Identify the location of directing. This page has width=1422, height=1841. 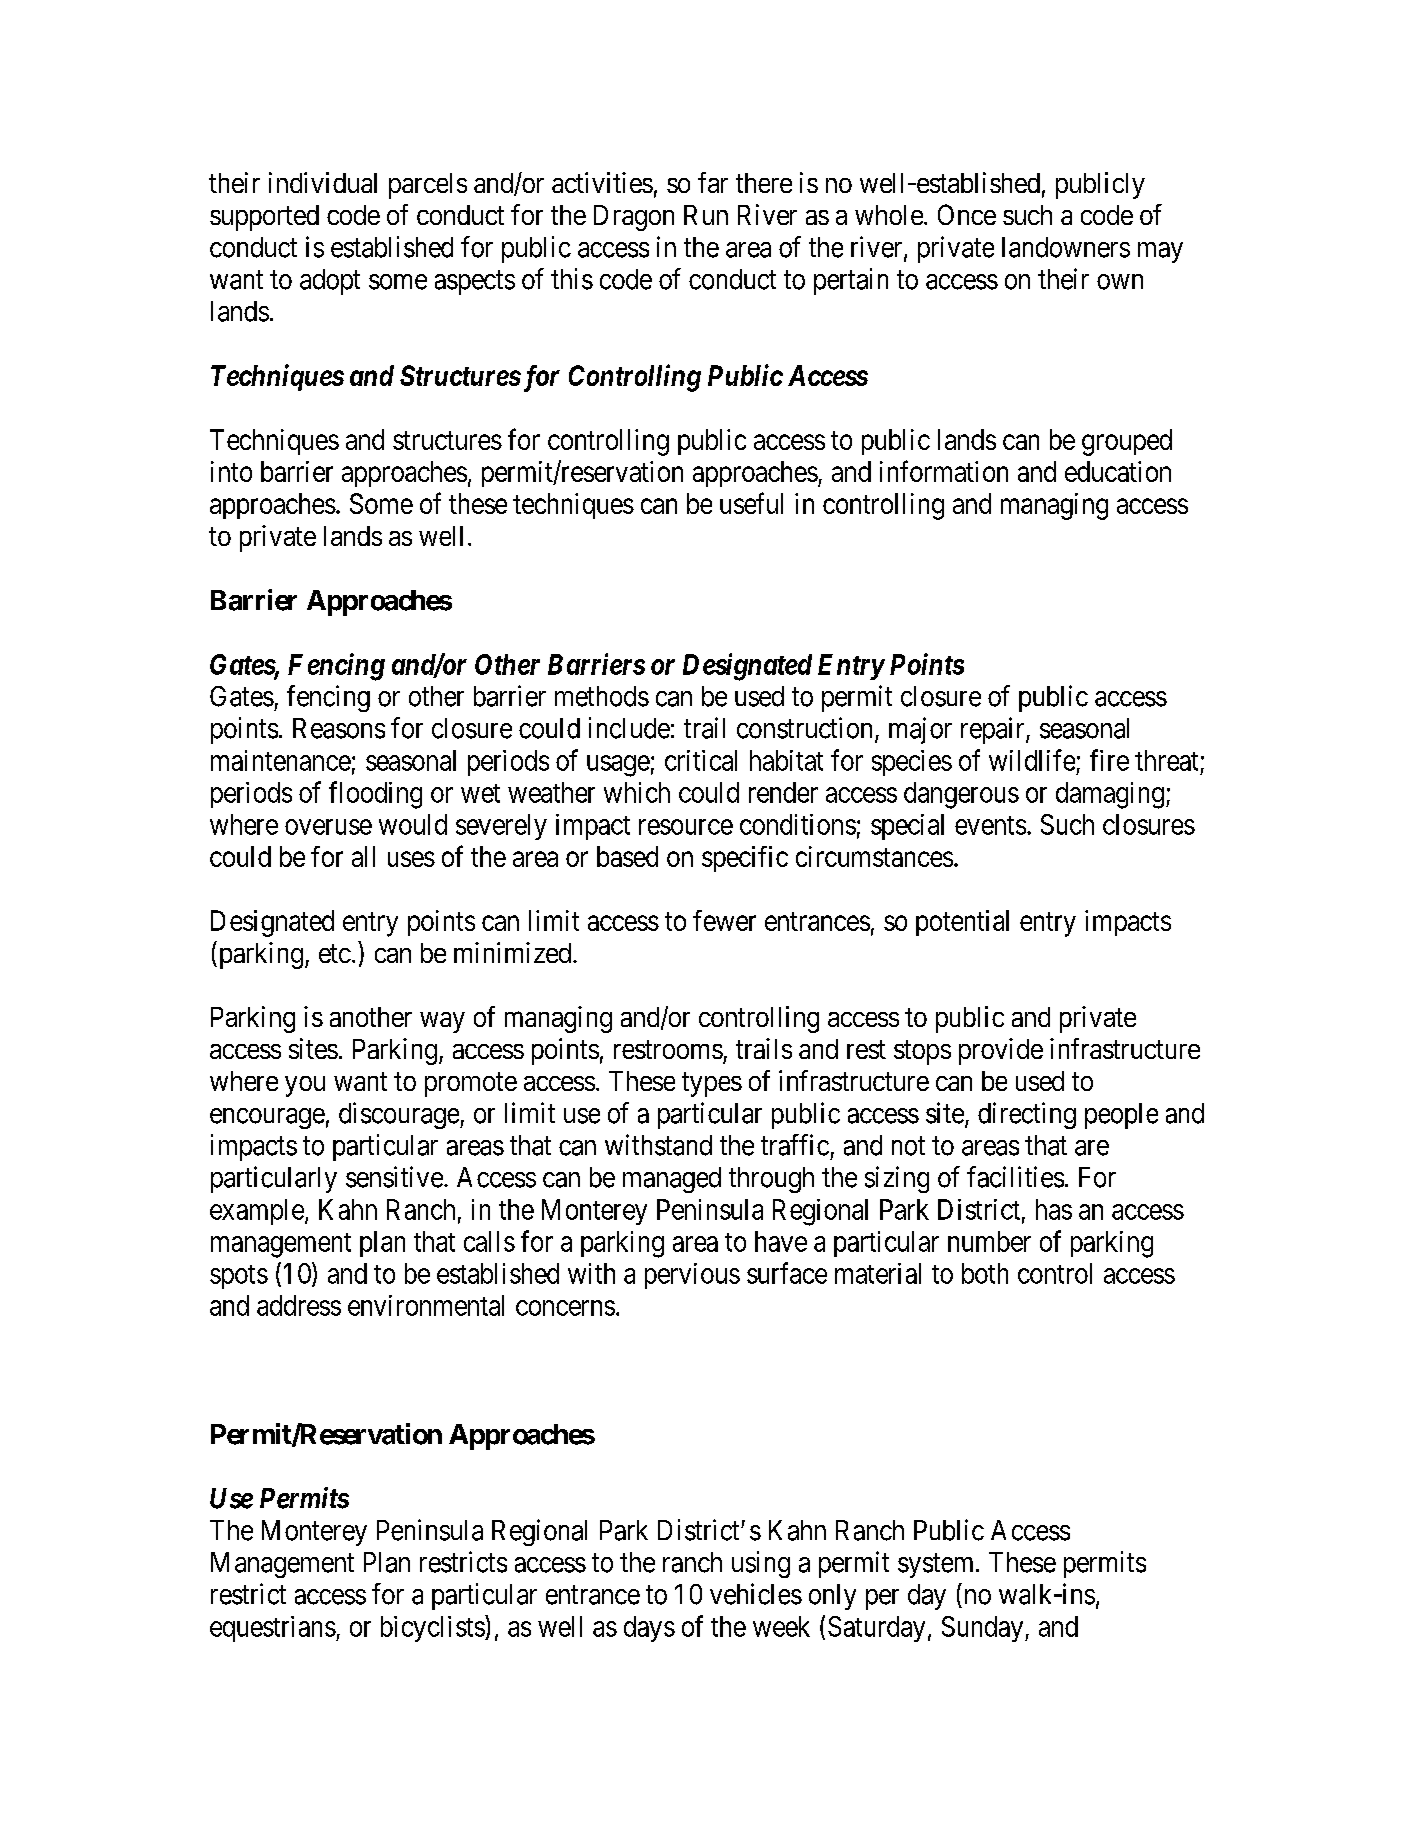
(1027, 1115).
